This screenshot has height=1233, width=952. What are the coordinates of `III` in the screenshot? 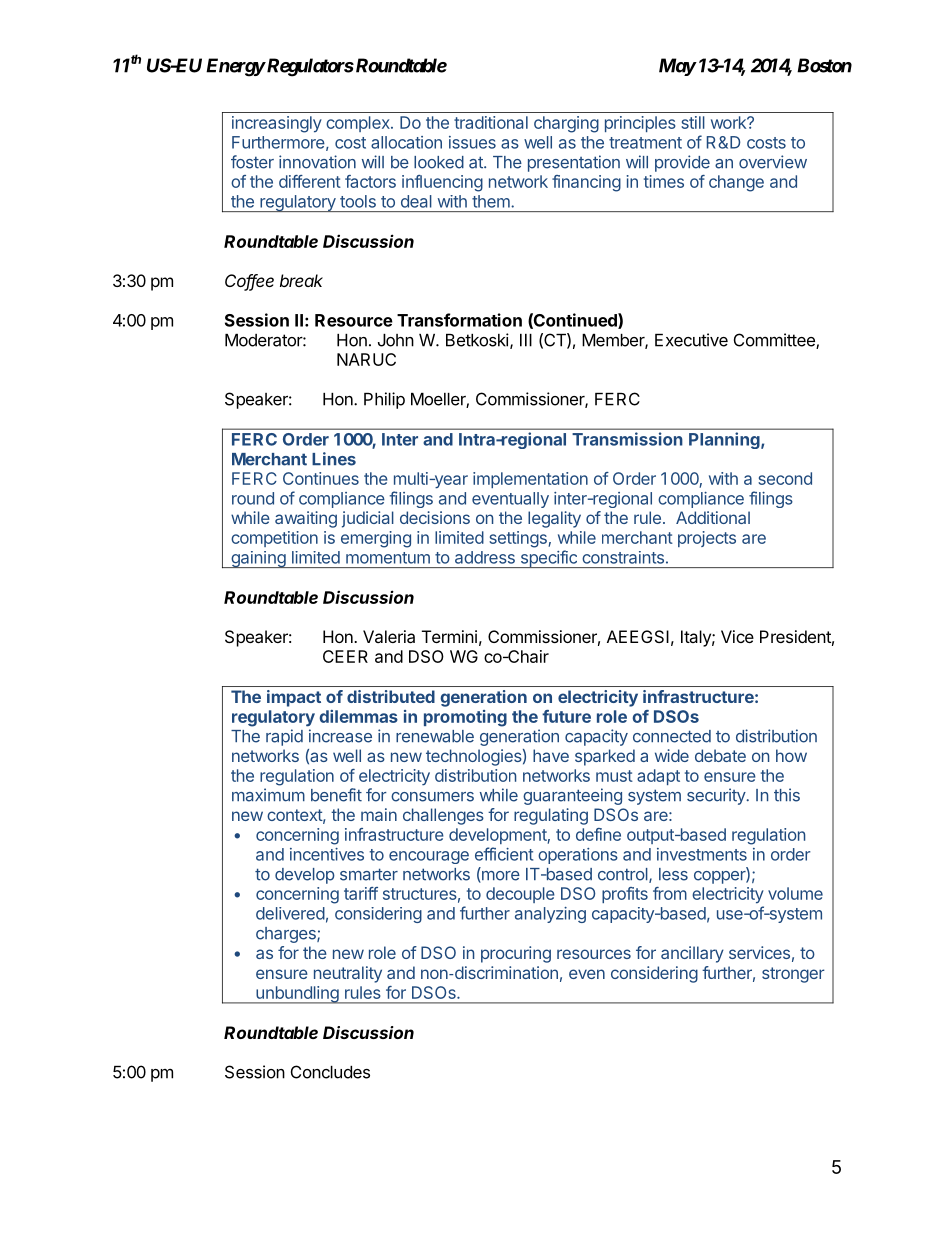 It's located at (526, 340).
